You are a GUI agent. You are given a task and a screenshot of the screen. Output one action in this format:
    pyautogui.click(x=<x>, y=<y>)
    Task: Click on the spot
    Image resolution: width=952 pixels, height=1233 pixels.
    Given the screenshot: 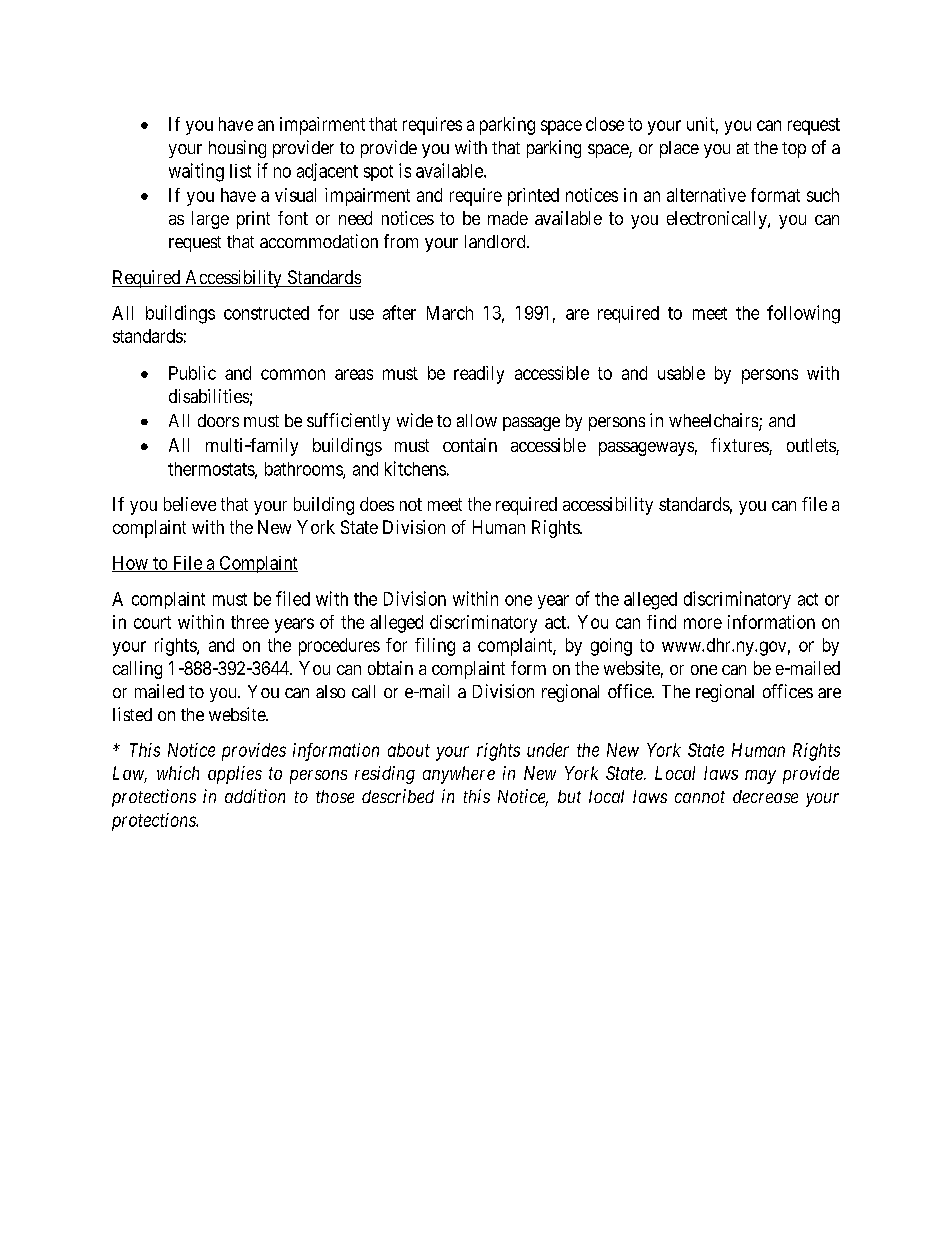 What is the action you would take?
    pyautogui.click(x=378, y=173)
